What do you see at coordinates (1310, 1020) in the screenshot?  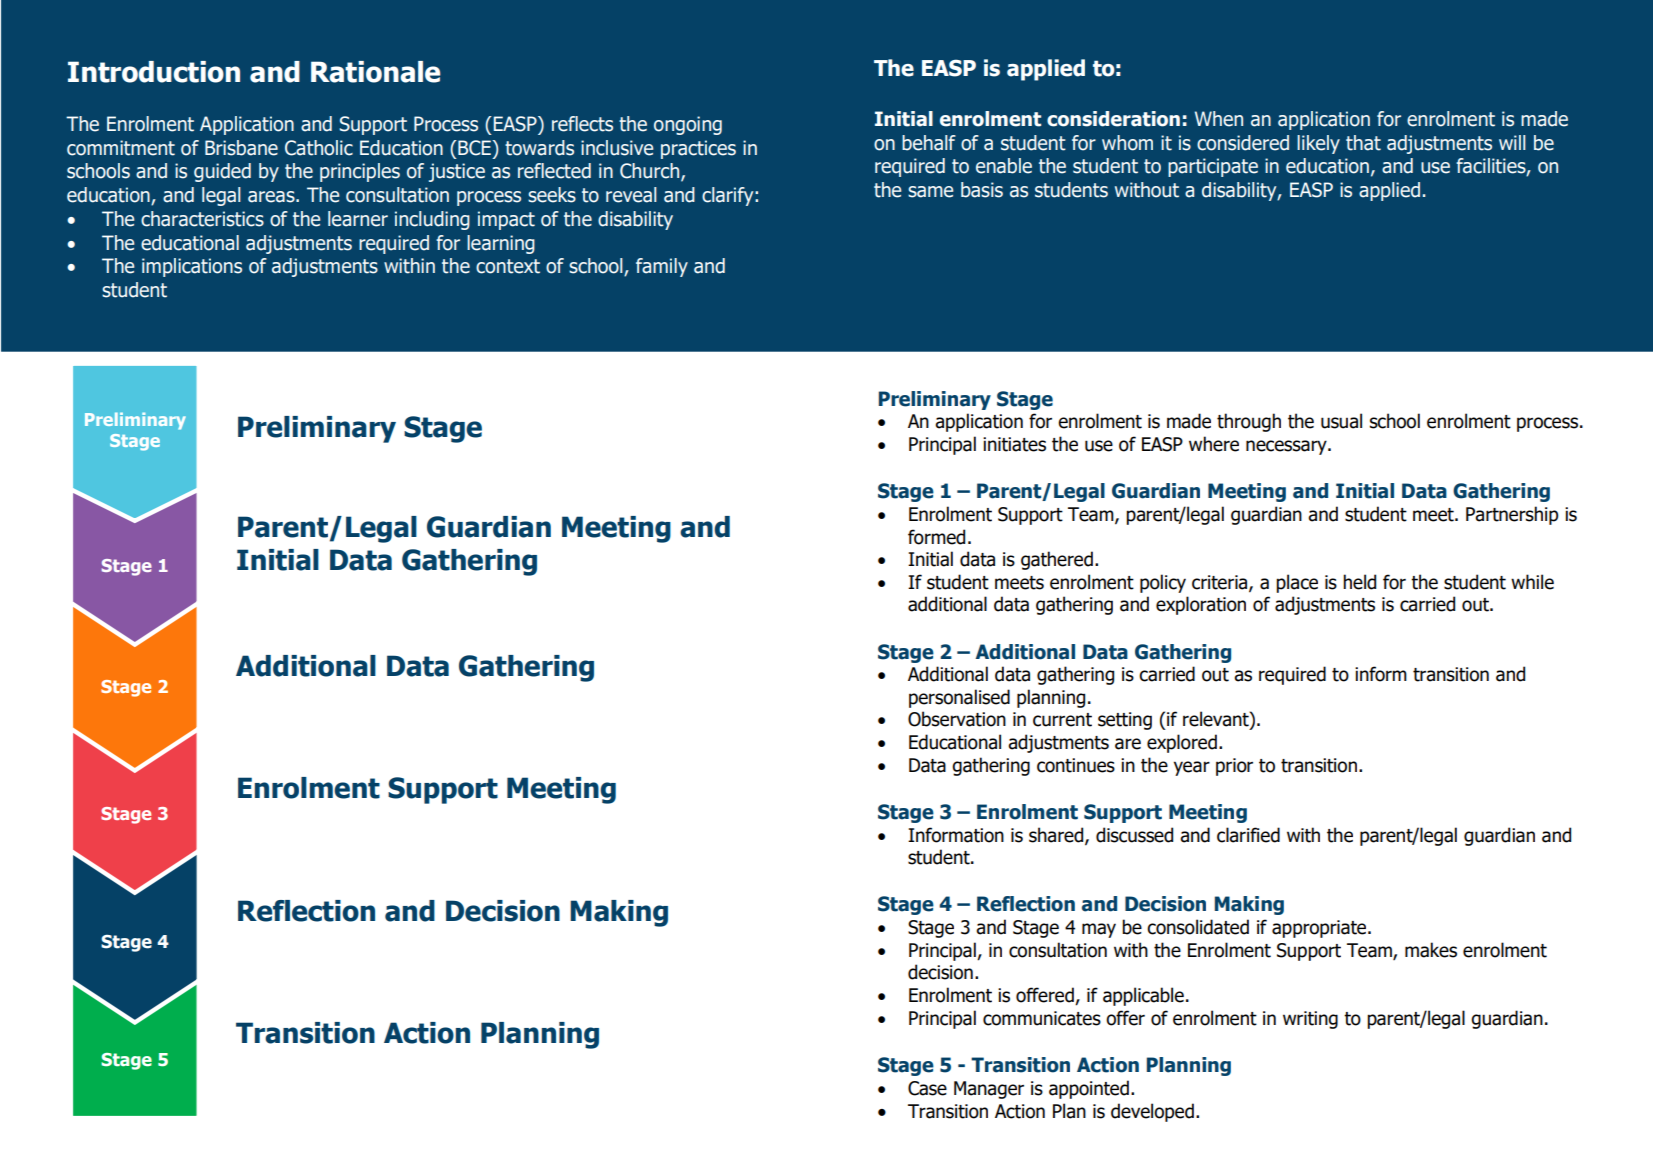 I see `writing` at bounding box center [1310, 1020].
